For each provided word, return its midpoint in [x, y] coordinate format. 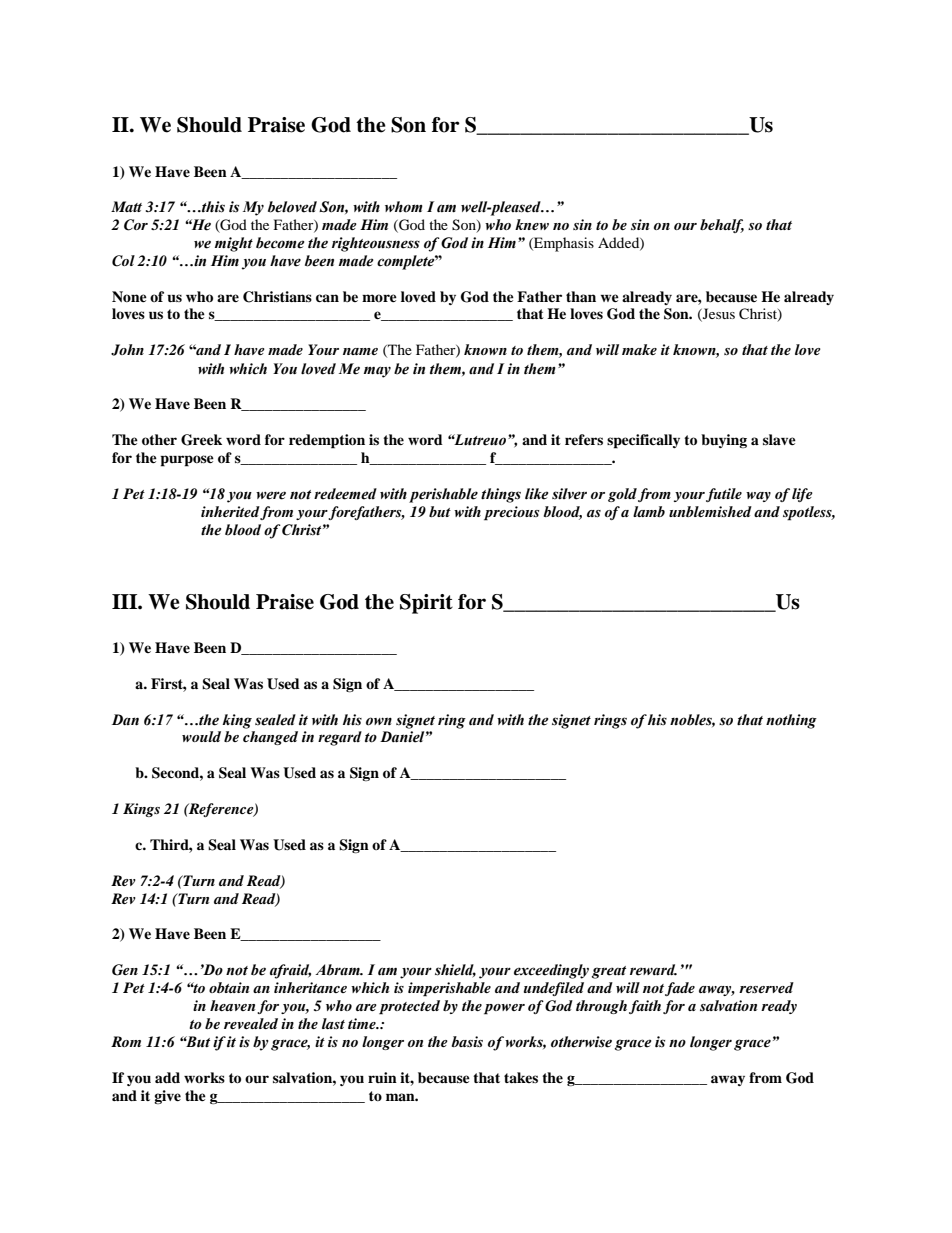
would [201, 736]
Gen [125, 970]
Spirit [426, 604]
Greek [201, 440]
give [167, 1097]
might [234, 244]
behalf [722, 226]
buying [724, 441]
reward [653, 970]
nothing [791, 721]
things [501, 495]
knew [532, 224]
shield [455, 971]
